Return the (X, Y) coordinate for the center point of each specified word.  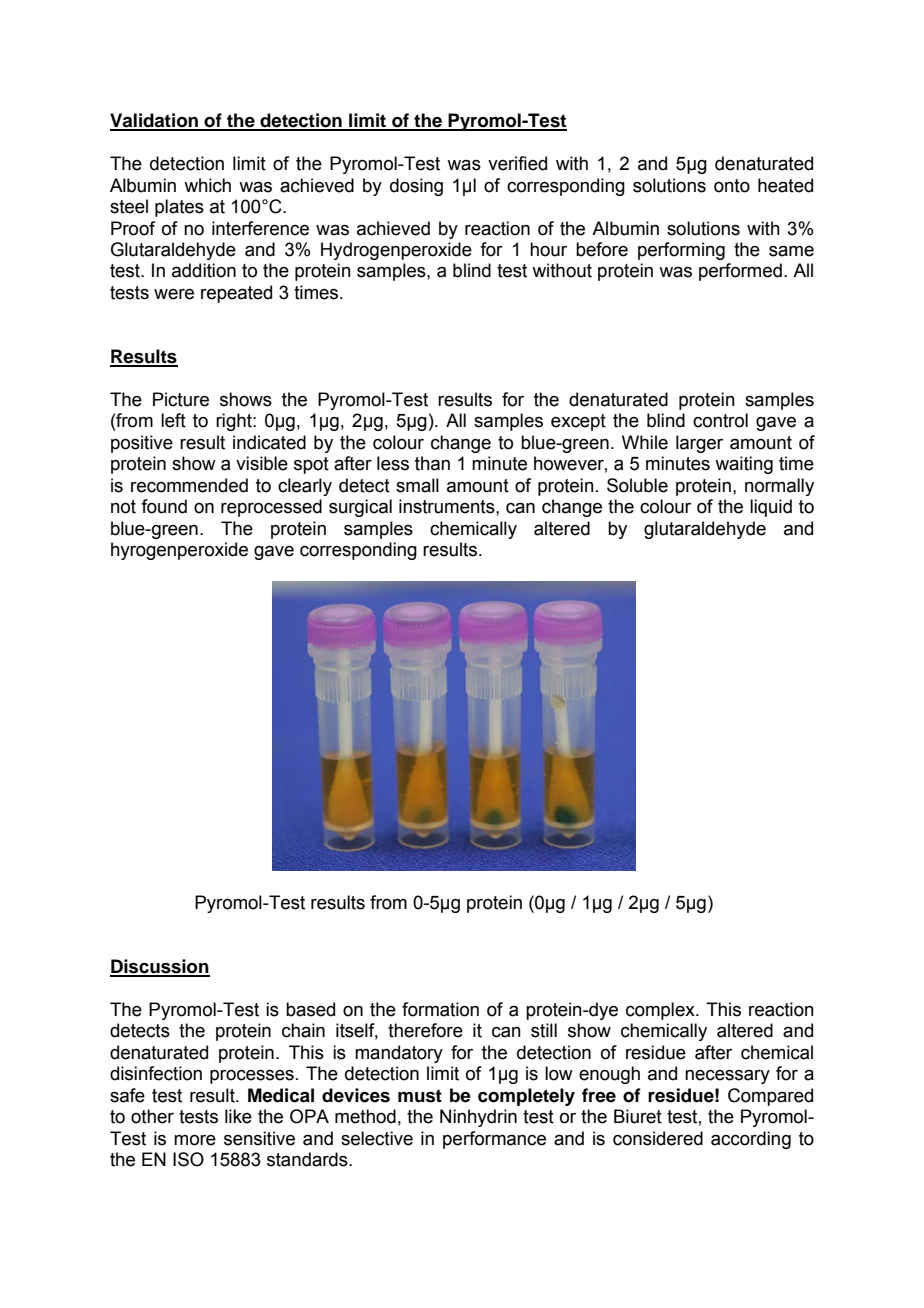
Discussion (160, 967)
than (432, 463)
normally (779, 487)
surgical (360, 508)
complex (661, 1011)
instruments (448, 506)
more (195, 1140)
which (207, 185)
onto (732, 186)
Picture (181, 399)
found (164, 506)
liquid (771, 508)
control (720, 420)
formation (440, 1009)
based (310, 1009)
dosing (416, 187)
